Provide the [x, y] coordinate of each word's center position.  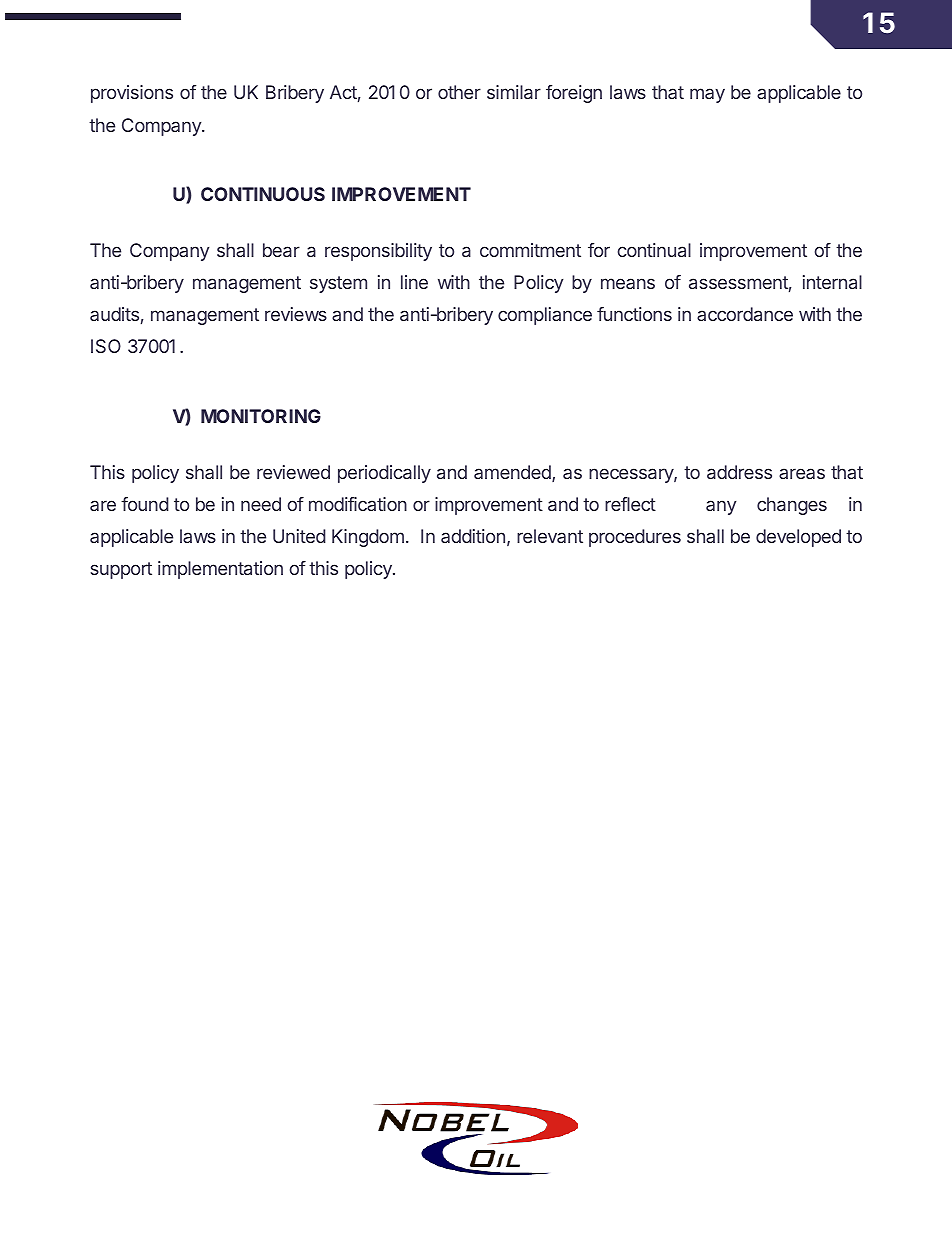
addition [473, 536]
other [459, 92]
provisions [132, 94]
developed [798, 538]
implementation [220, 570]
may [707, 95]
